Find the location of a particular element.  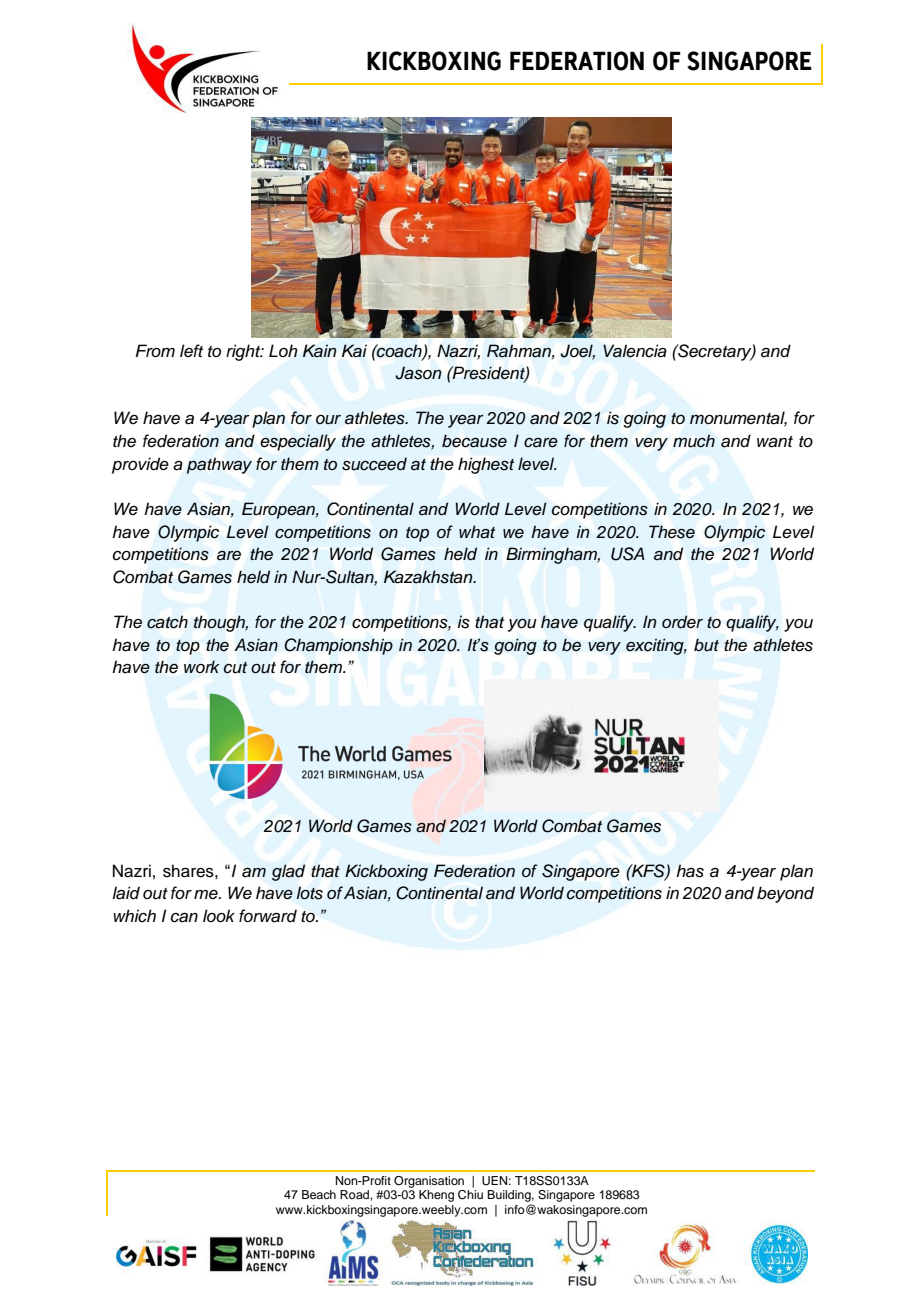

left is located at coordinates (191, 350).
